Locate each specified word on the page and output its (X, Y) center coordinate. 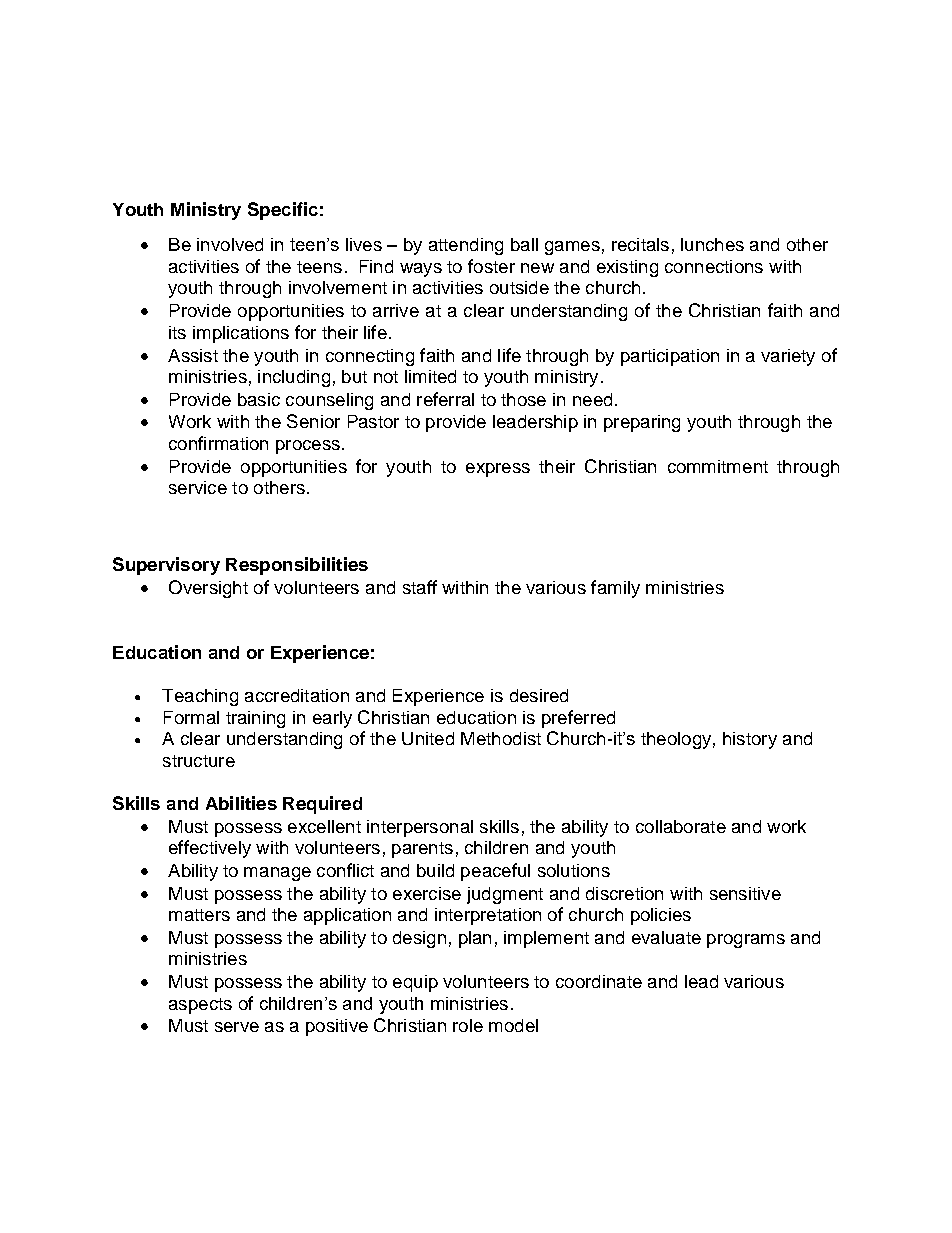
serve (237, 1027)
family (615, 589)
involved (230, 244)
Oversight (208, 589)
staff (420, 587)
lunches (712, 244)
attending (466, 246)
